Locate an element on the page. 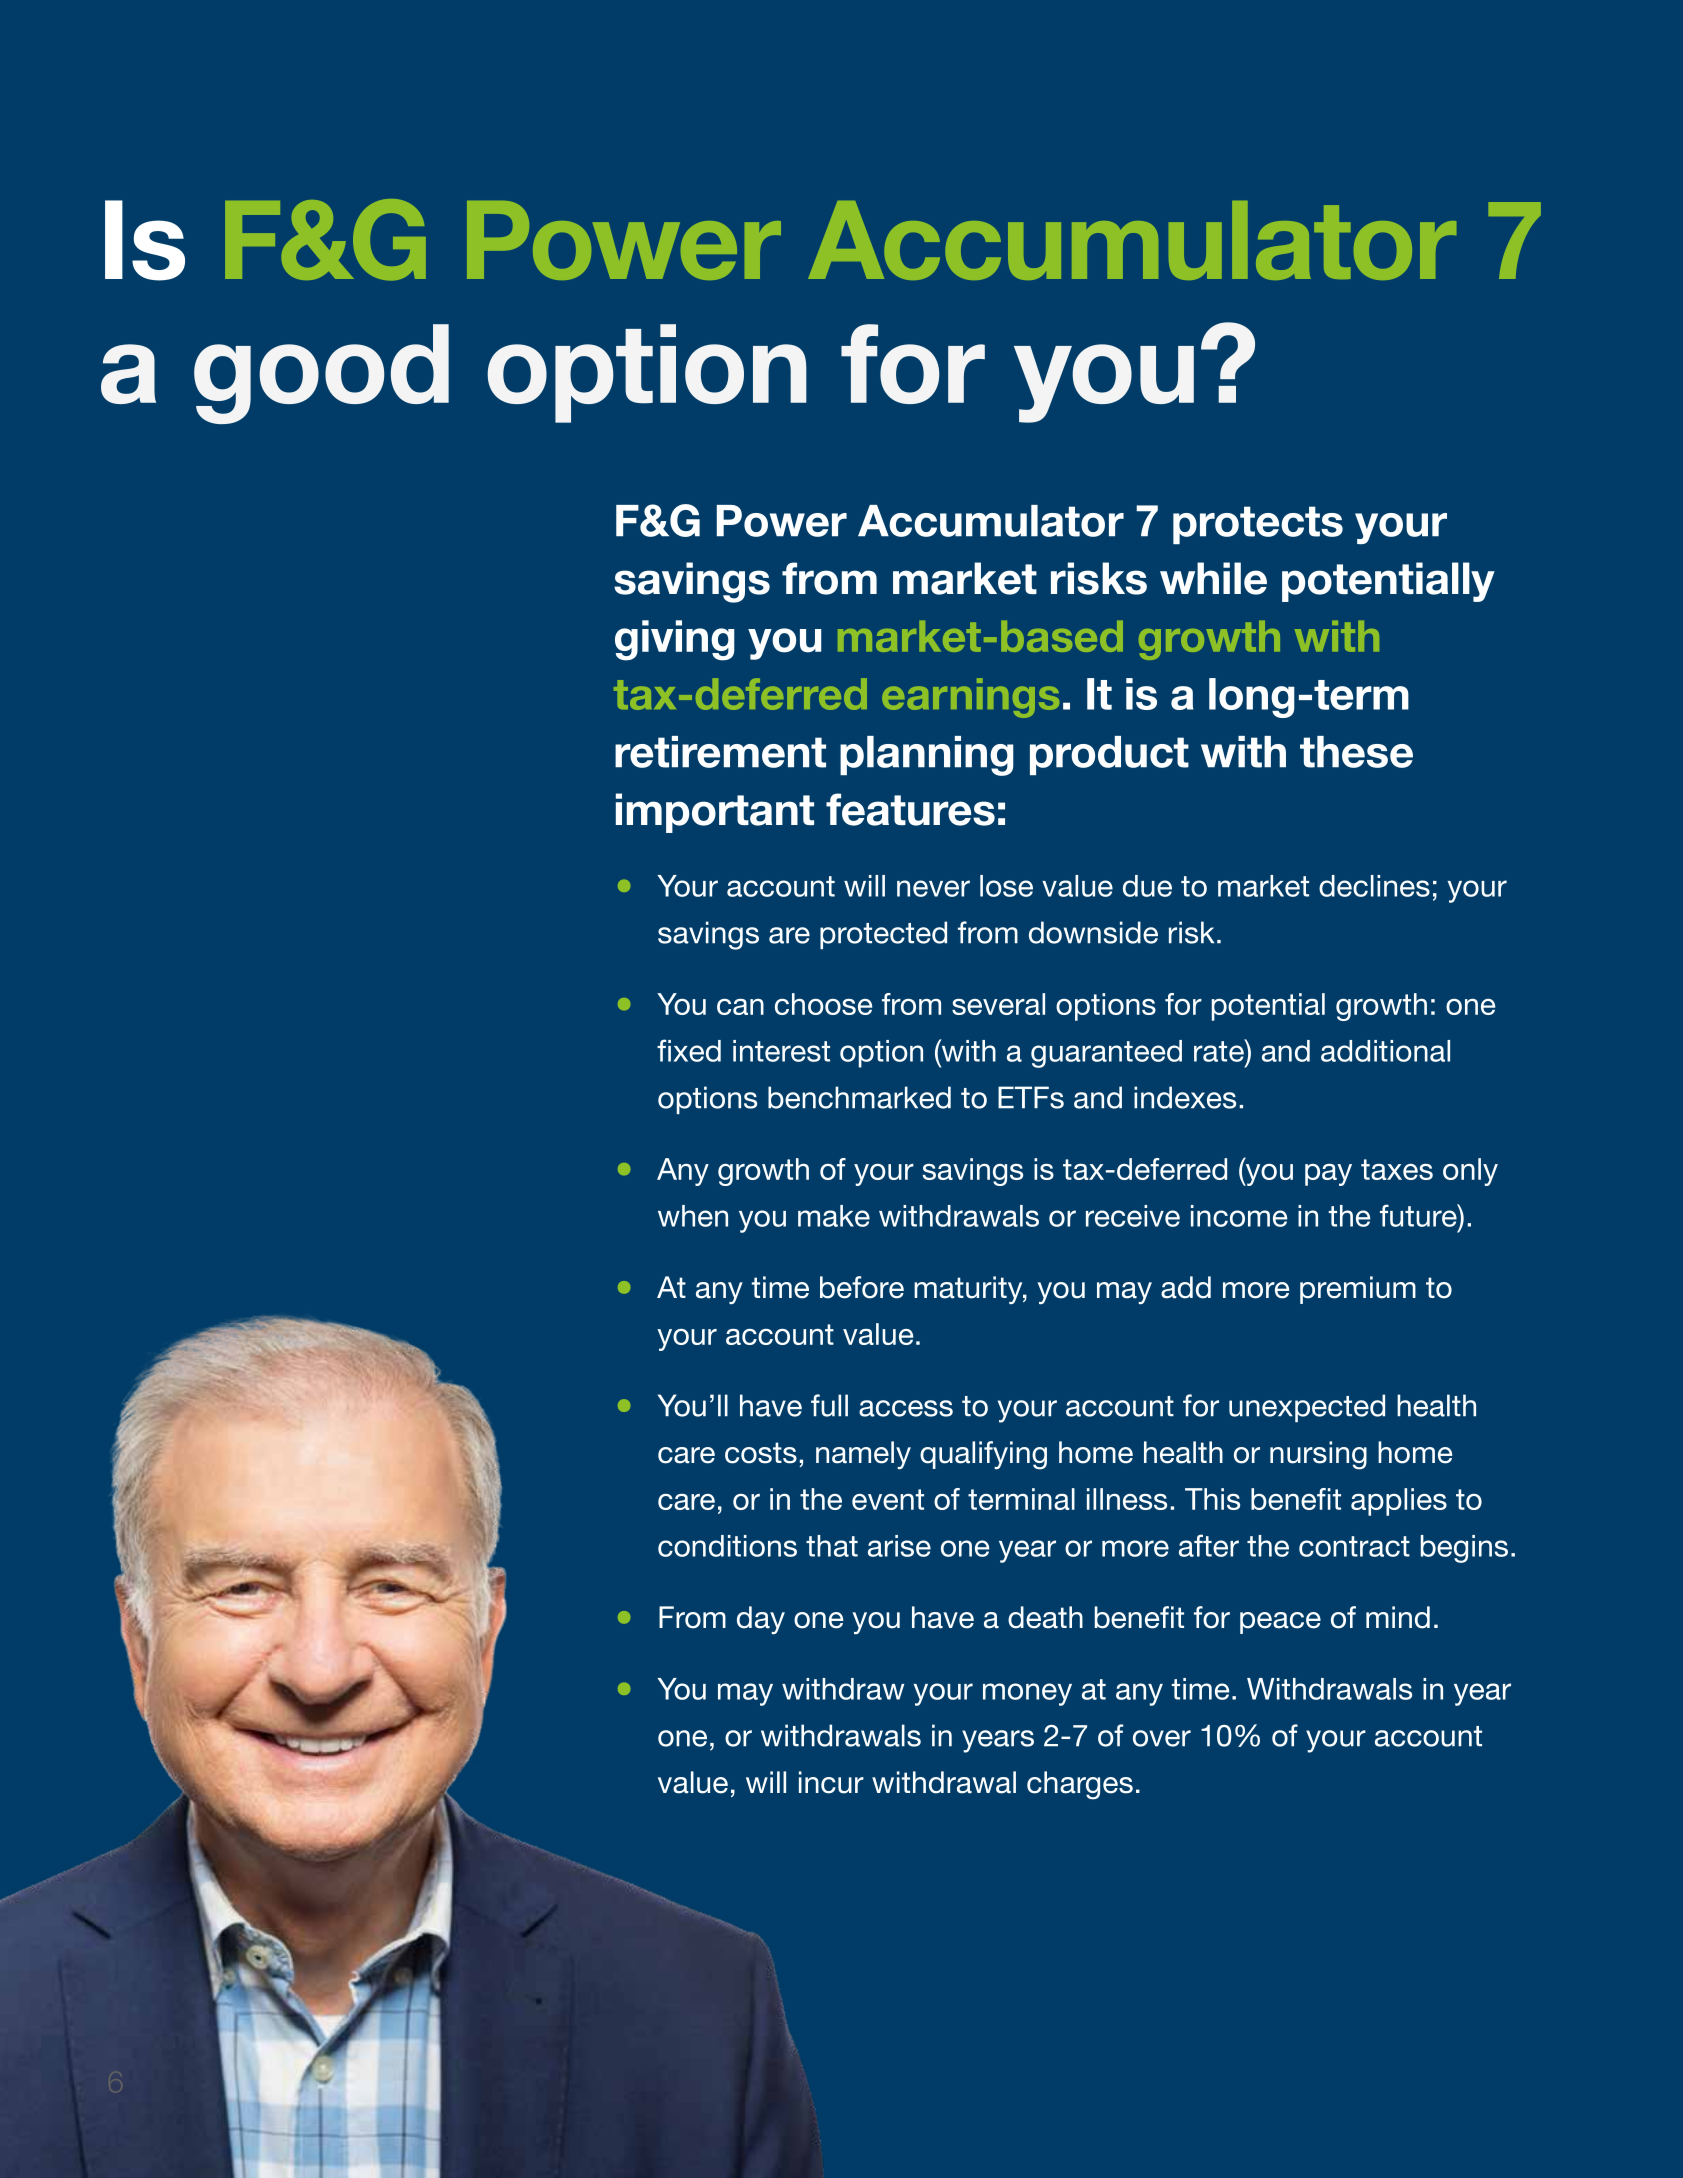 The width and height of the page is (1683, 2178). additional is located at coordinates (1385, 1051).
